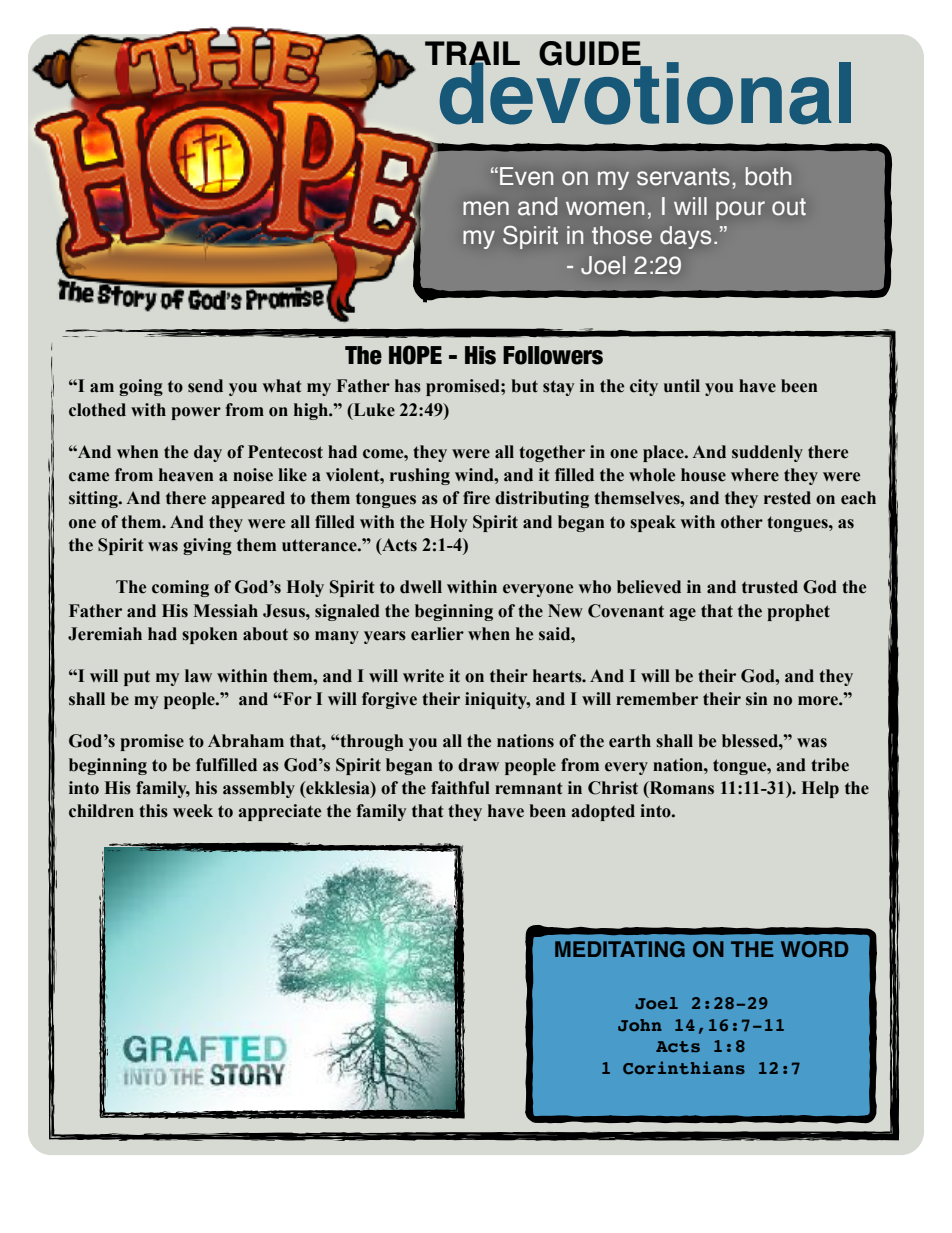 The image size is (952, 1233). Describe the element at coordinates (591, 54) in the document. I see `GUIDE` at that location.
